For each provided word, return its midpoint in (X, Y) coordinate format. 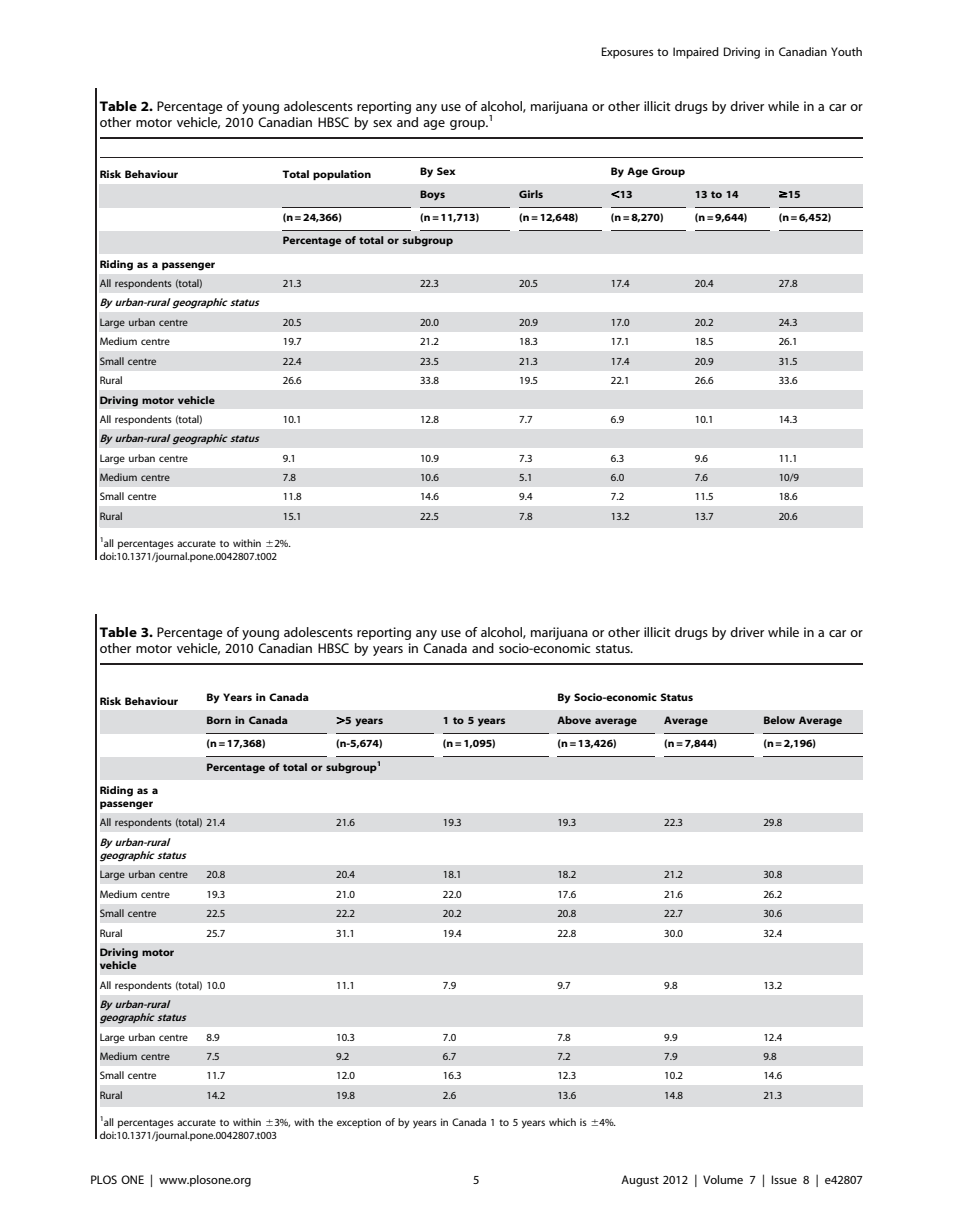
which (562, 1122)
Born (219, 720)
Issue (784, 1179)
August (640, 1181)
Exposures (627, 53)
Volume (723, 1179)
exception (359, 1123)
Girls (531, 194)
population (342, 175)
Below (779, 720)
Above (574, 720)
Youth (846, 51)
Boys (432, 195)
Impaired (696, 53)
